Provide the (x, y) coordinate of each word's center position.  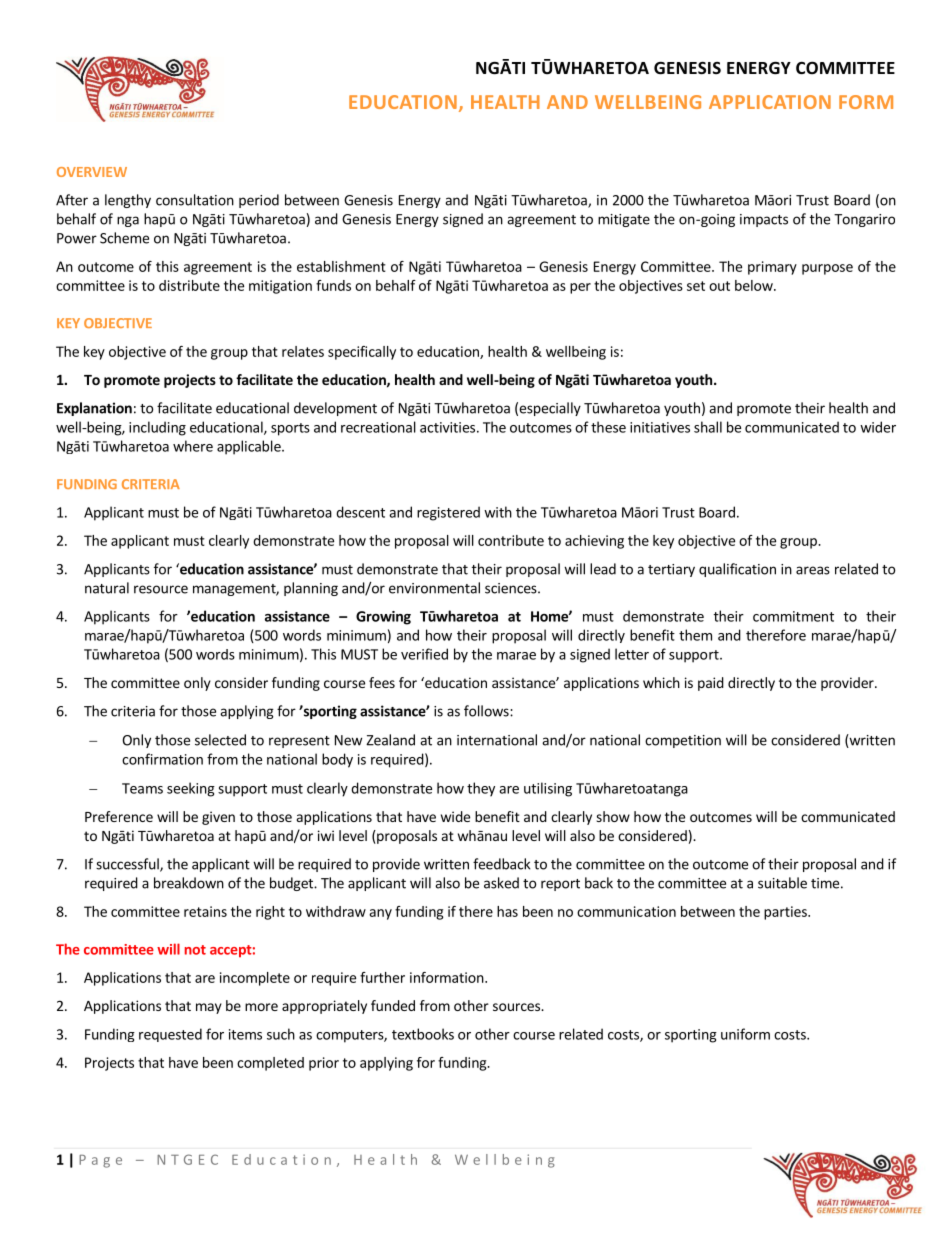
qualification (737, 570)
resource (161, 589)
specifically (362, 353)
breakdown (189, 883)
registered (448, 513)
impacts (764, 220)
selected (220, 740)
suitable (782, 883)
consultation (195, 200)
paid (711, 684)
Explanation (94, 409)
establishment (341, 266)
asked (501, 883)
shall (708, 427)
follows (487, 711)
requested (170, 1035)
